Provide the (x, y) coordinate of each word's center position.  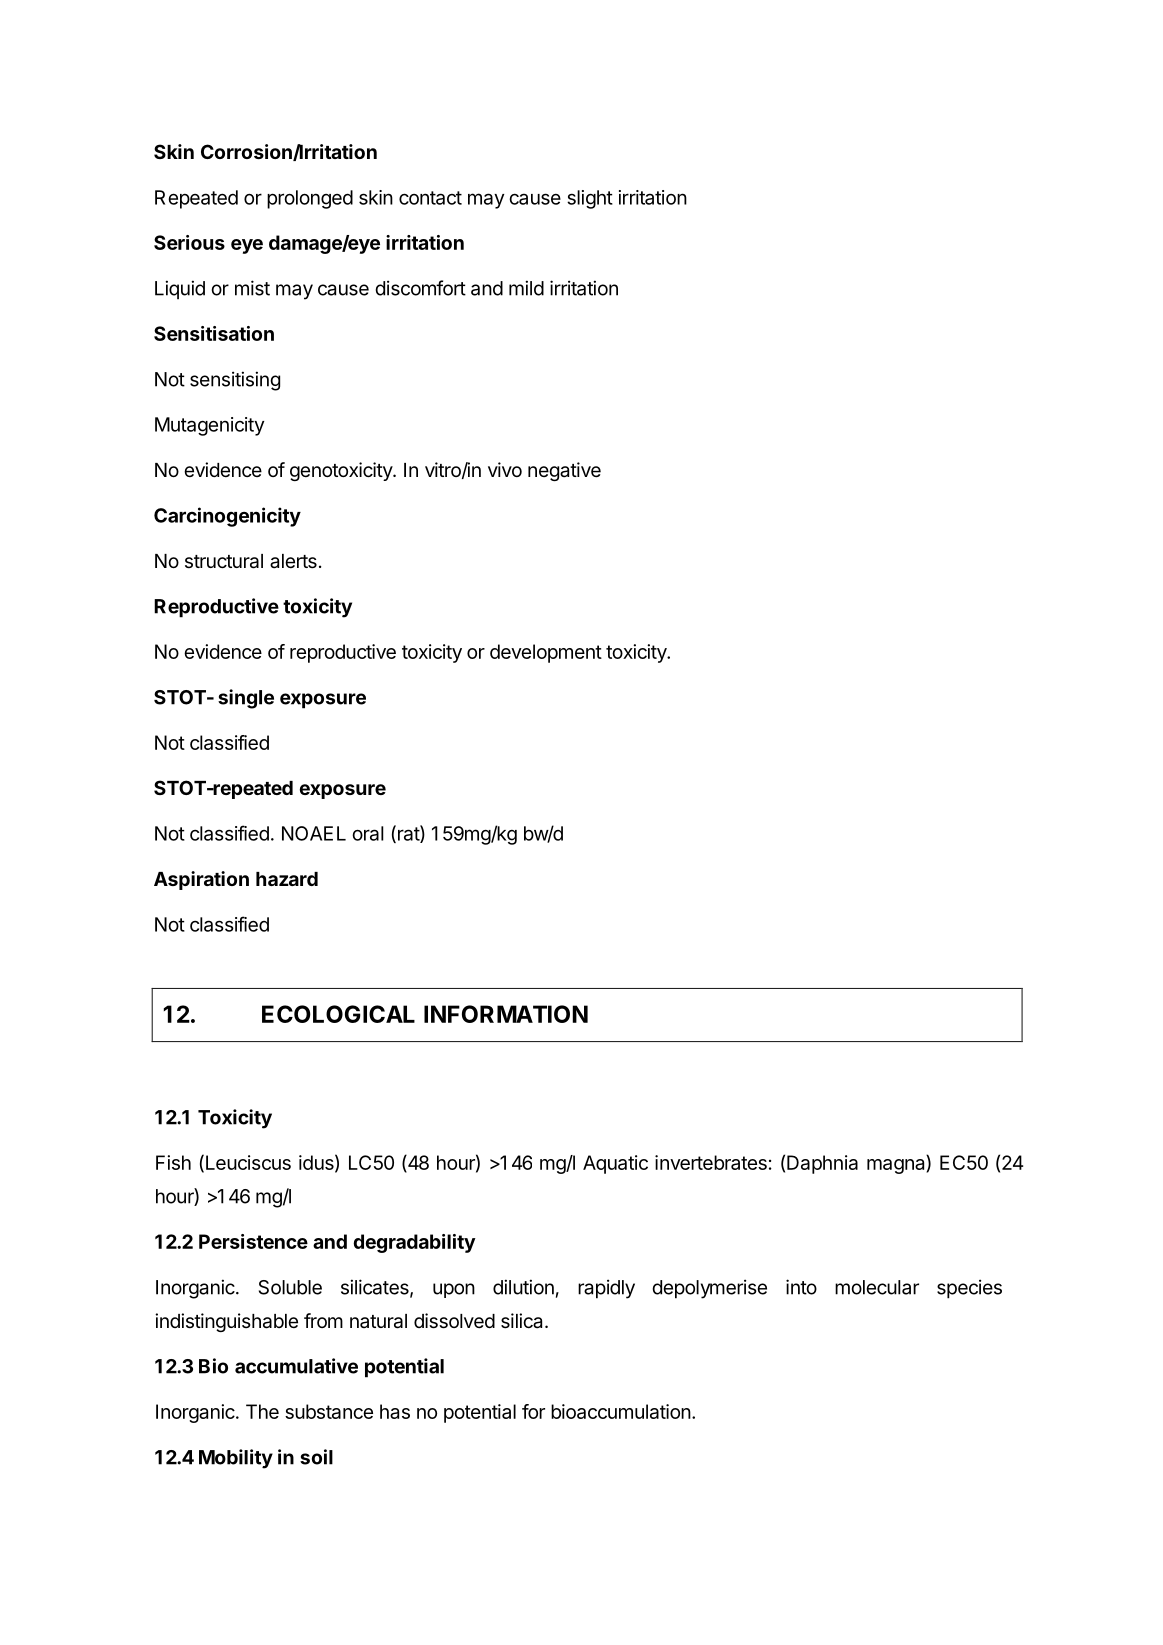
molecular (877, 1287)
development (546, 653)
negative (564, 471)
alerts (293, 561)
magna (897, 1166)
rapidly (606, 1289)
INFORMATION (506, 1014)
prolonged (310, 199)
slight (590, 199)
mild (526, 288)
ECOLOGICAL (338, 1014)
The (262, 1411)
